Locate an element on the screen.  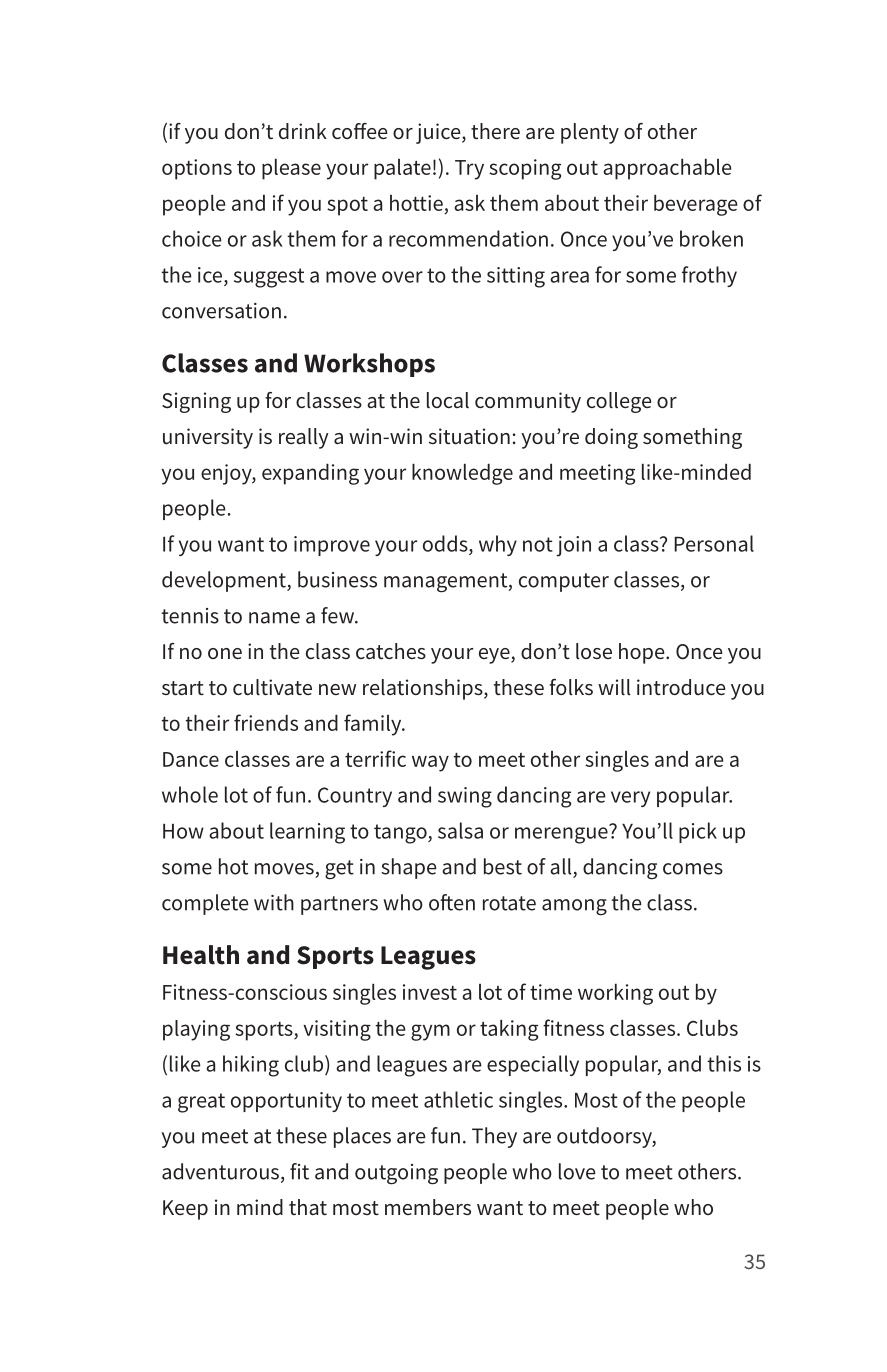
local is located at coordinates (448, 400).
